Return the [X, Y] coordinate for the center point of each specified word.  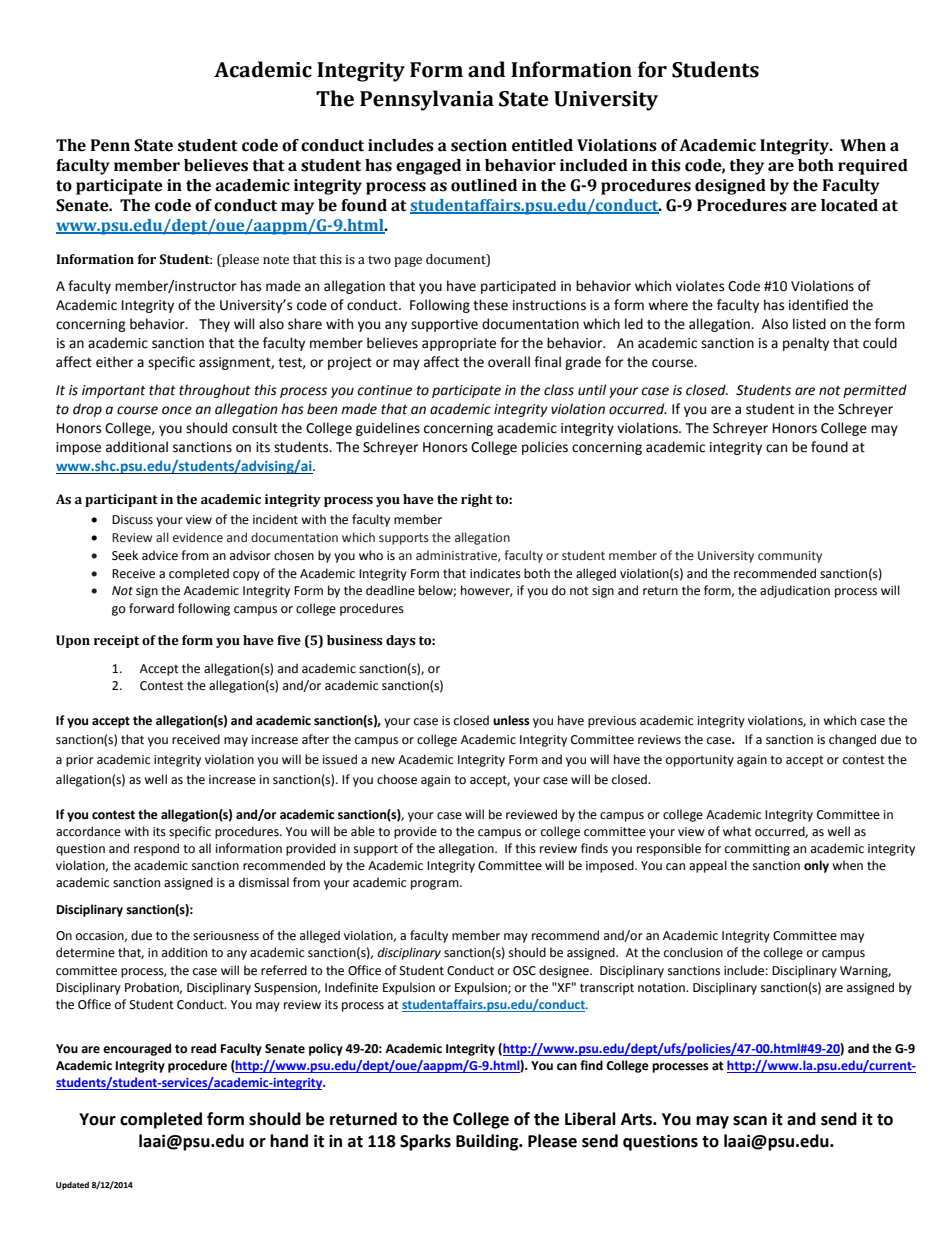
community [790, 557]
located [849, 205]
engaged [428, 167]
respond [156, 849]
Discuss [132, 520]
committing [757, 850]
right [477, 500]
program [436, 885]
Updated [72, 1185]
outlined [484, 185]
